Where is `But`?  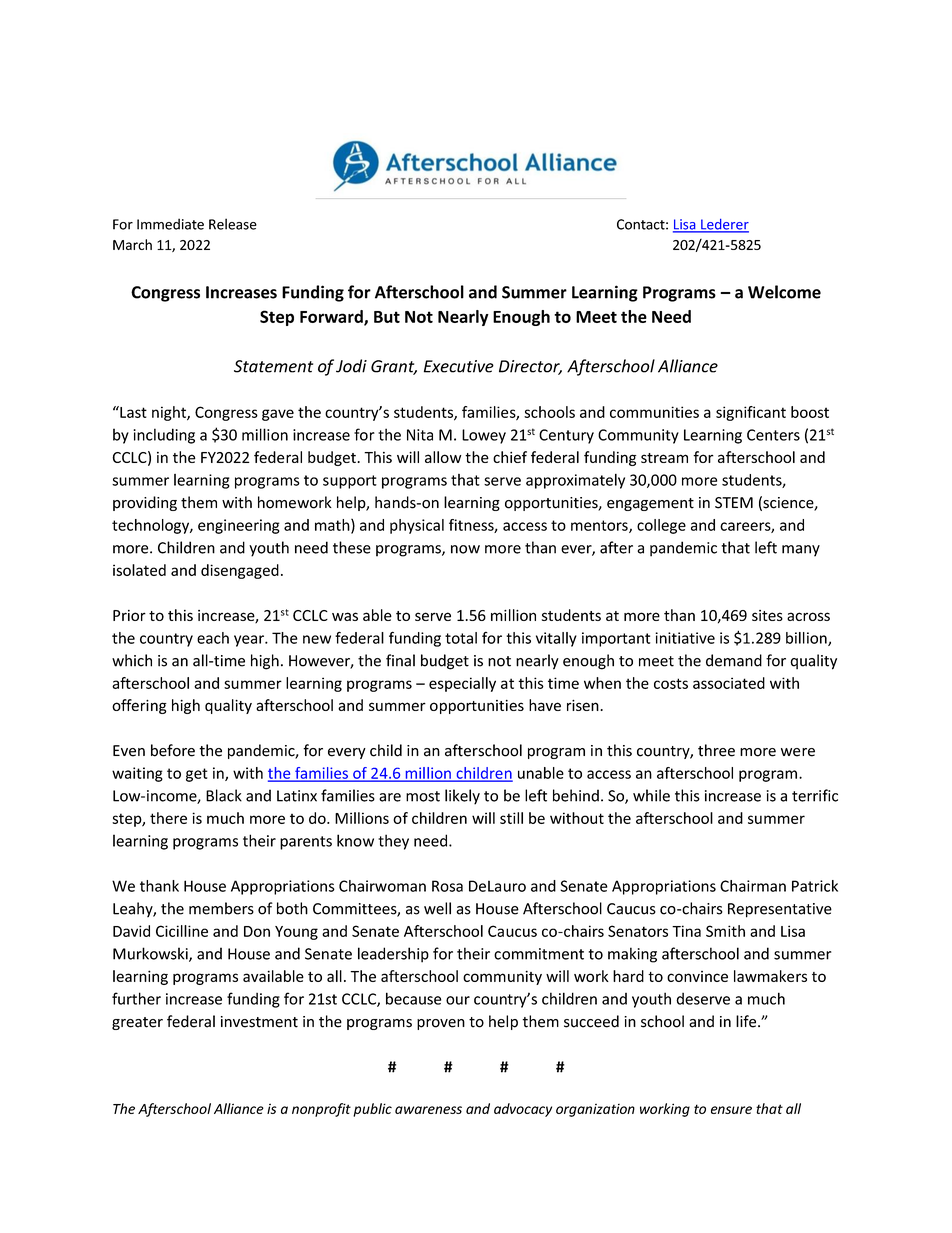 But is located at coordinates (387, 317).
